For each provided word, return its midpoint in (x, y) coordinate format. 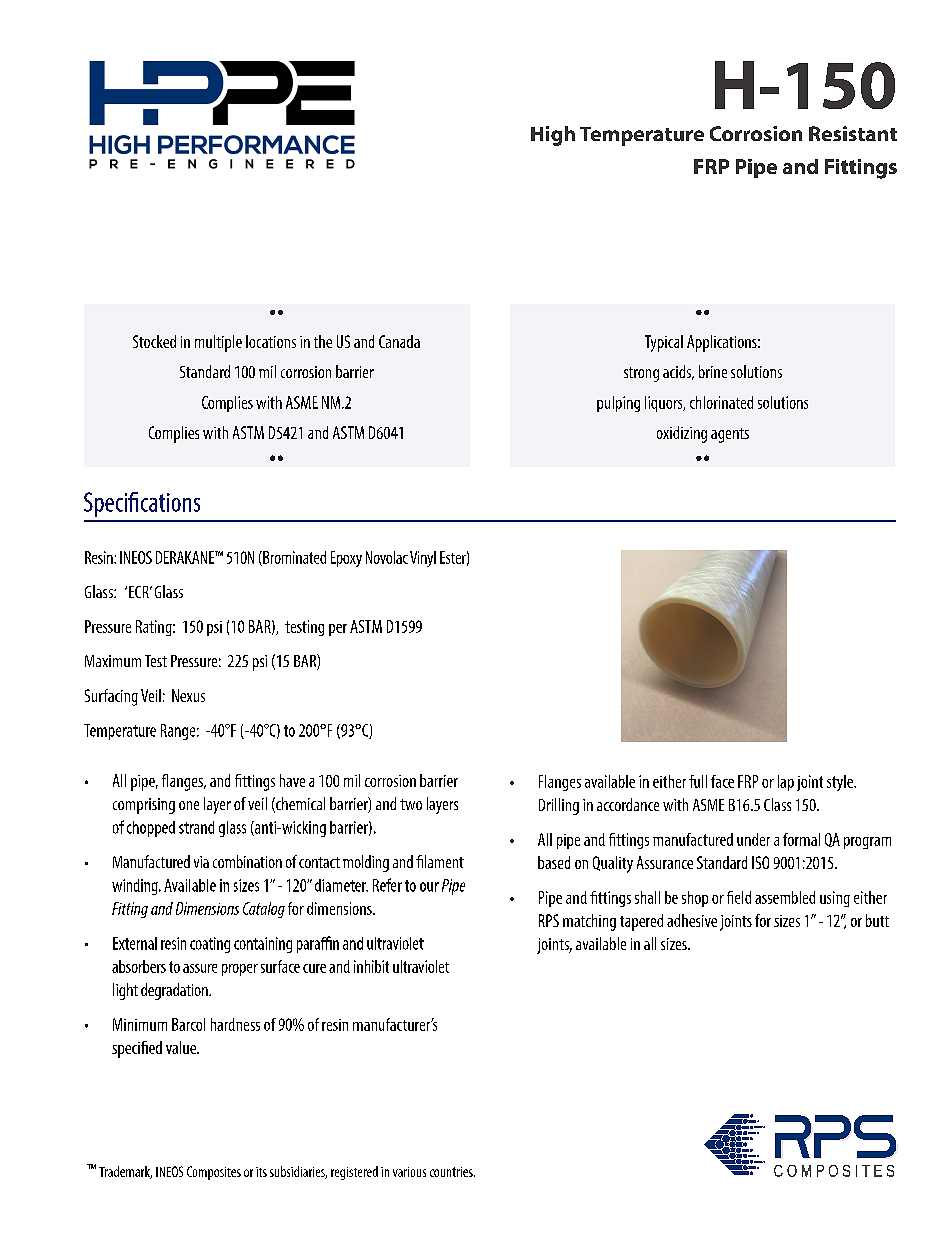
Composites (214, 1173)
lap (786, 783)
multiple (218, 343)
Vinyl (423, 559)
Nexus (188, 695)
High (553, 136)
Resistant (853, 133)
